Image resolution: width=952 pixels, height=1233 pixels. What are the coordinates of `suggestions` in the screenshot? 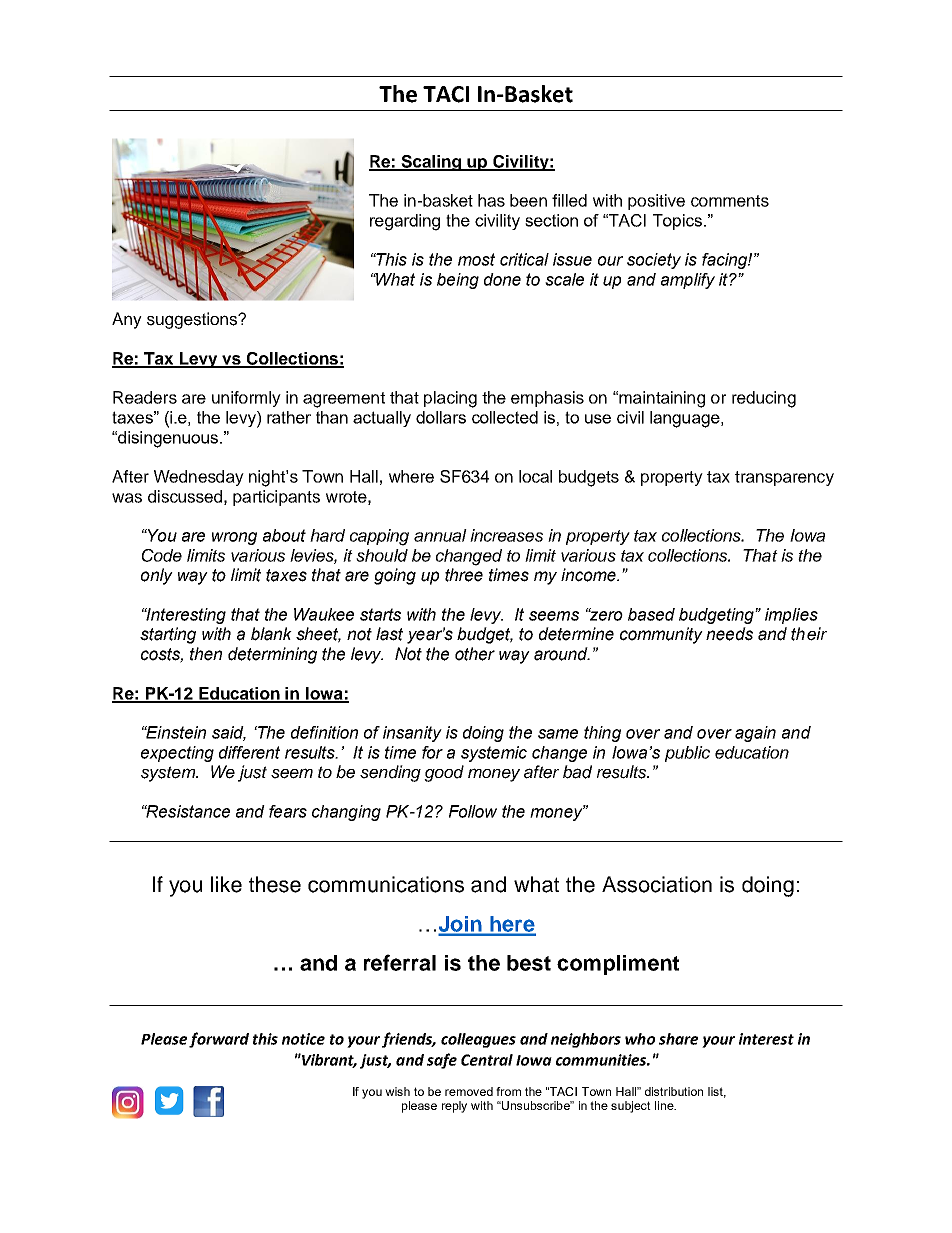 It's located at (193, 320).
